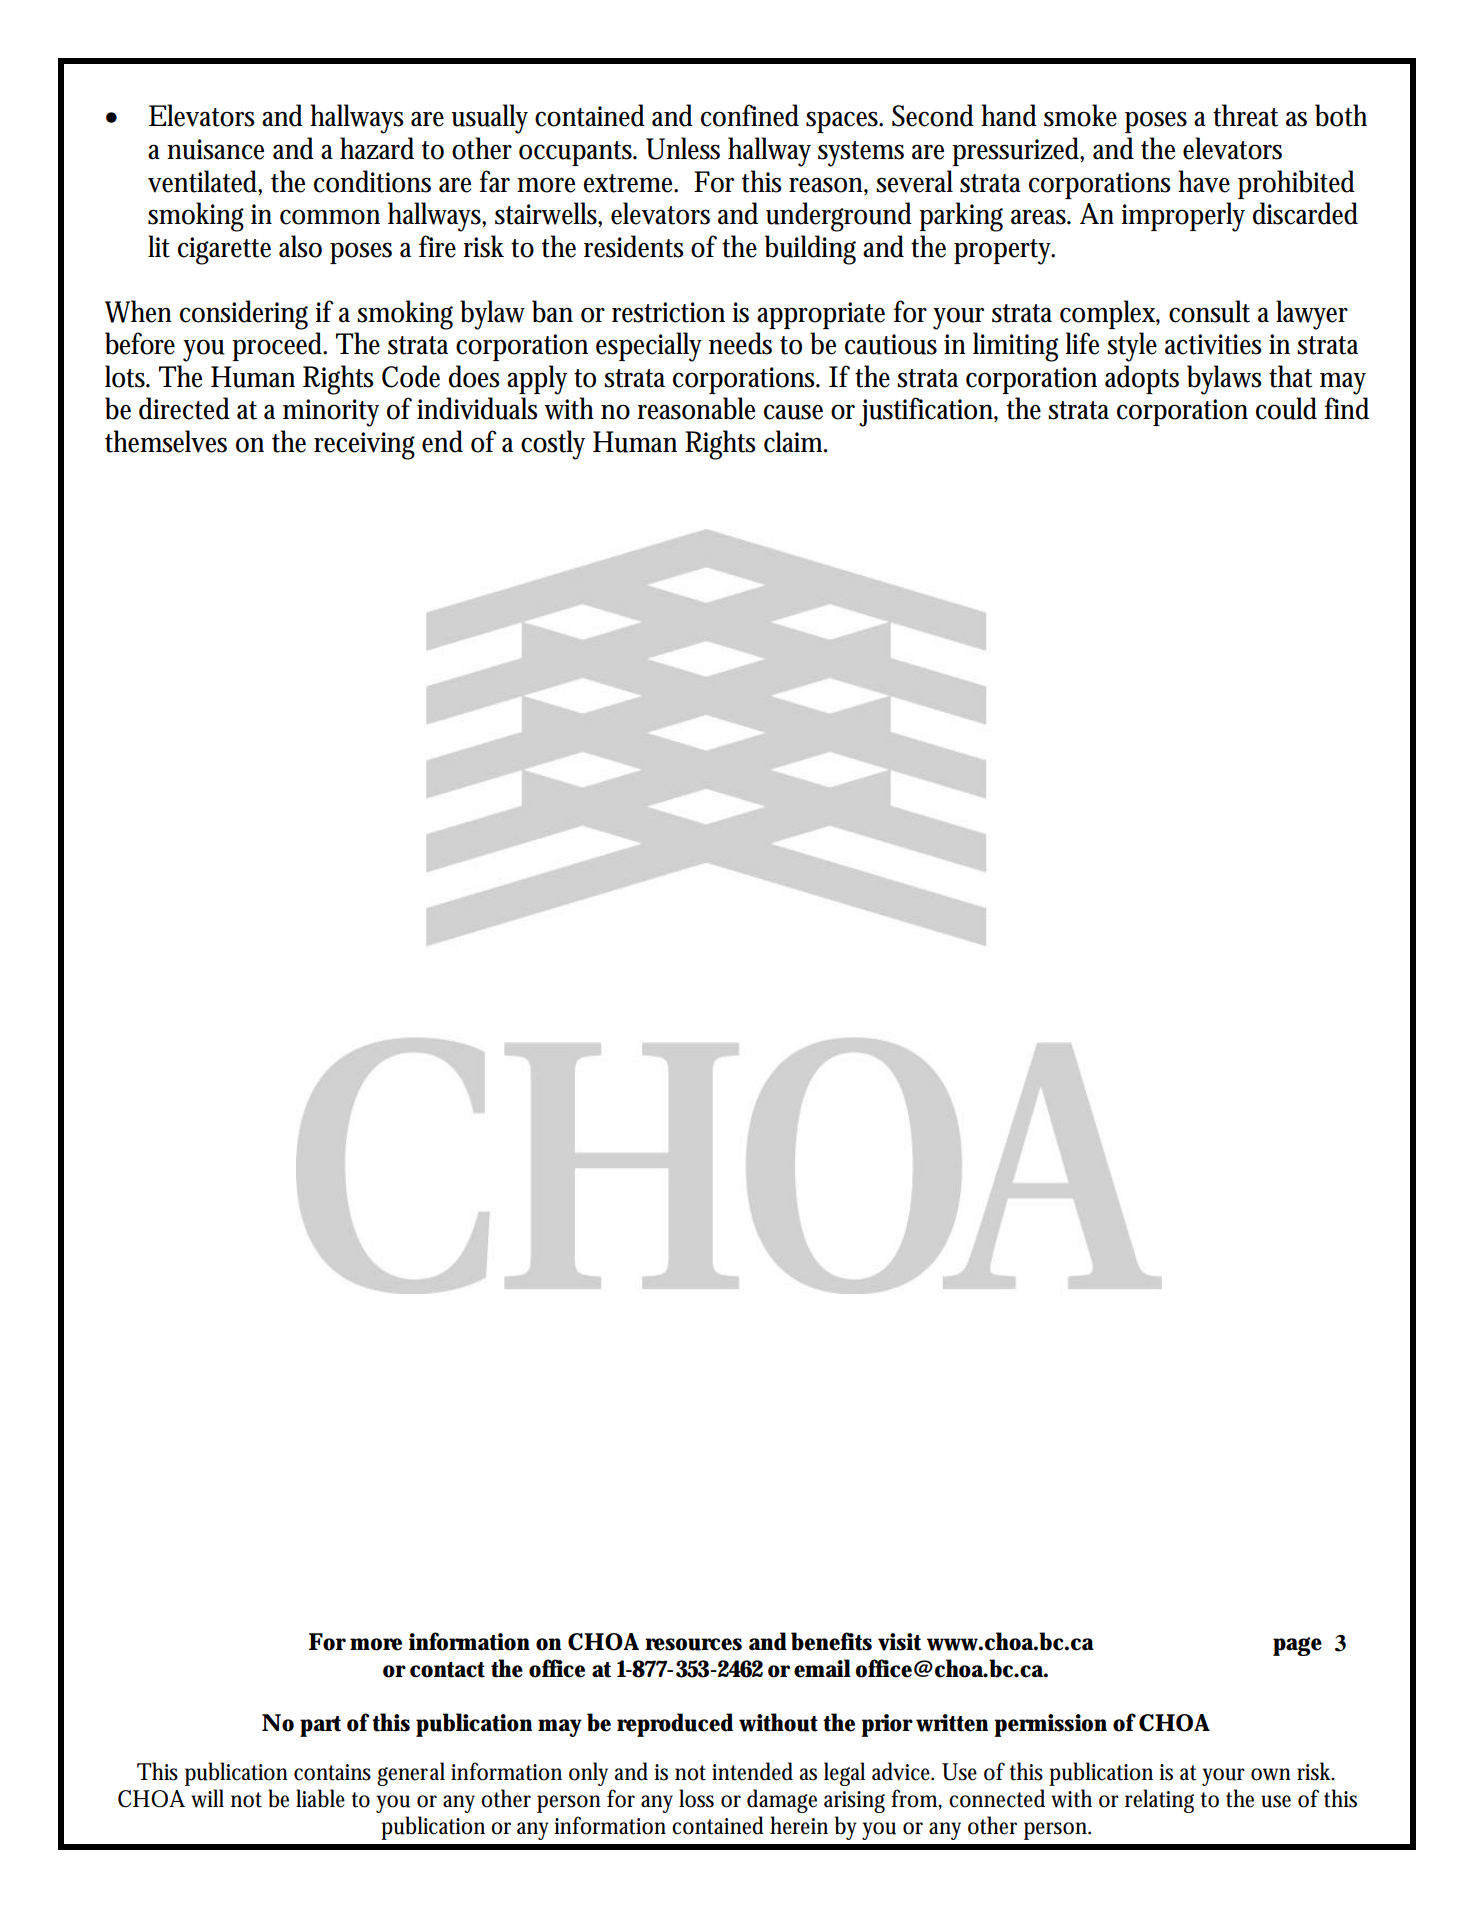 This screenshot has width=1474, height=1908. Describe the element at coordinates (1286, 408) in the screenshot. I see `could` at that location.
